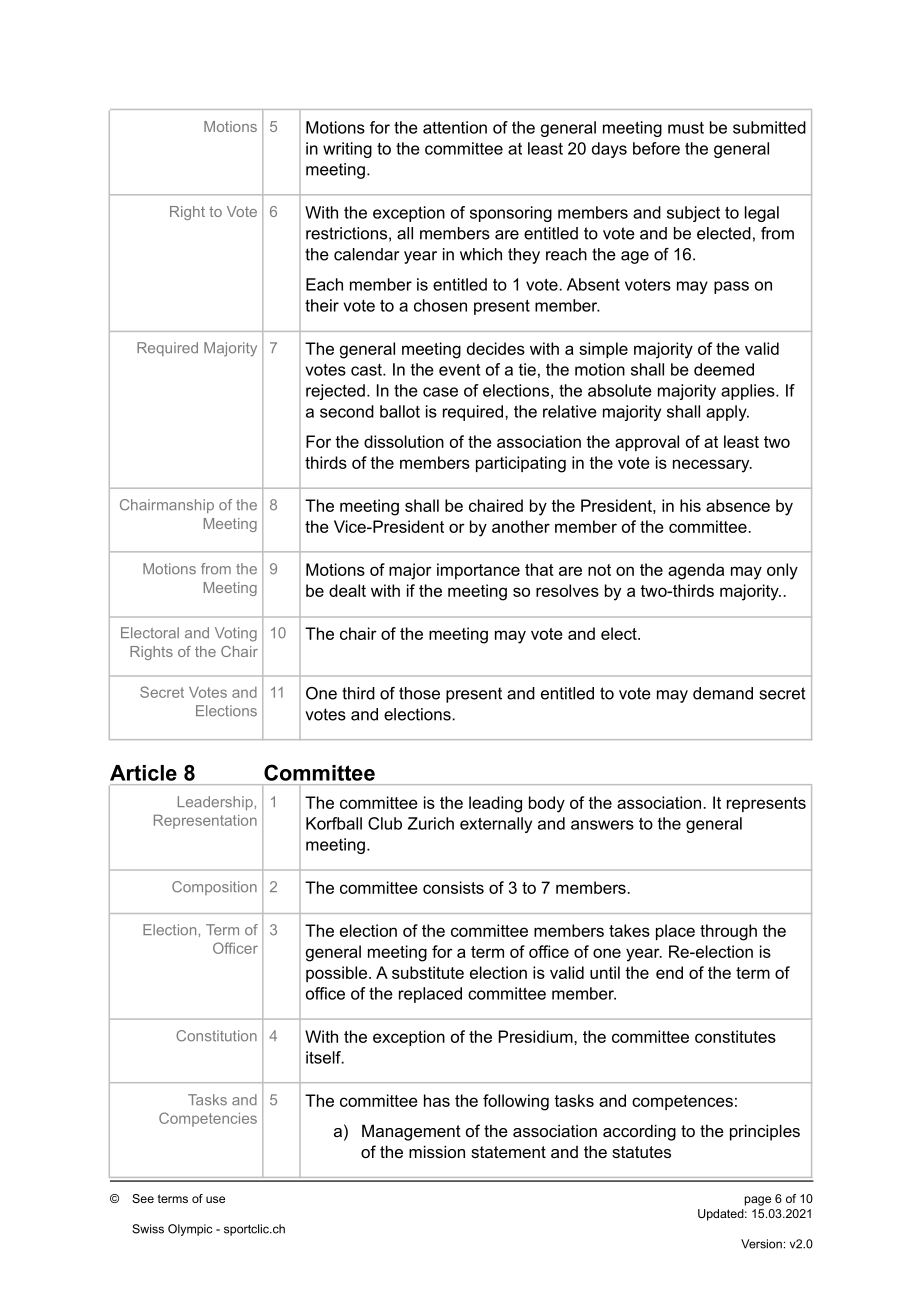 Image resolution: width=924 pixels, height=1307 pixels. Describe the element at coordinates (347, 150) in the page. I see `writing` at that location.
